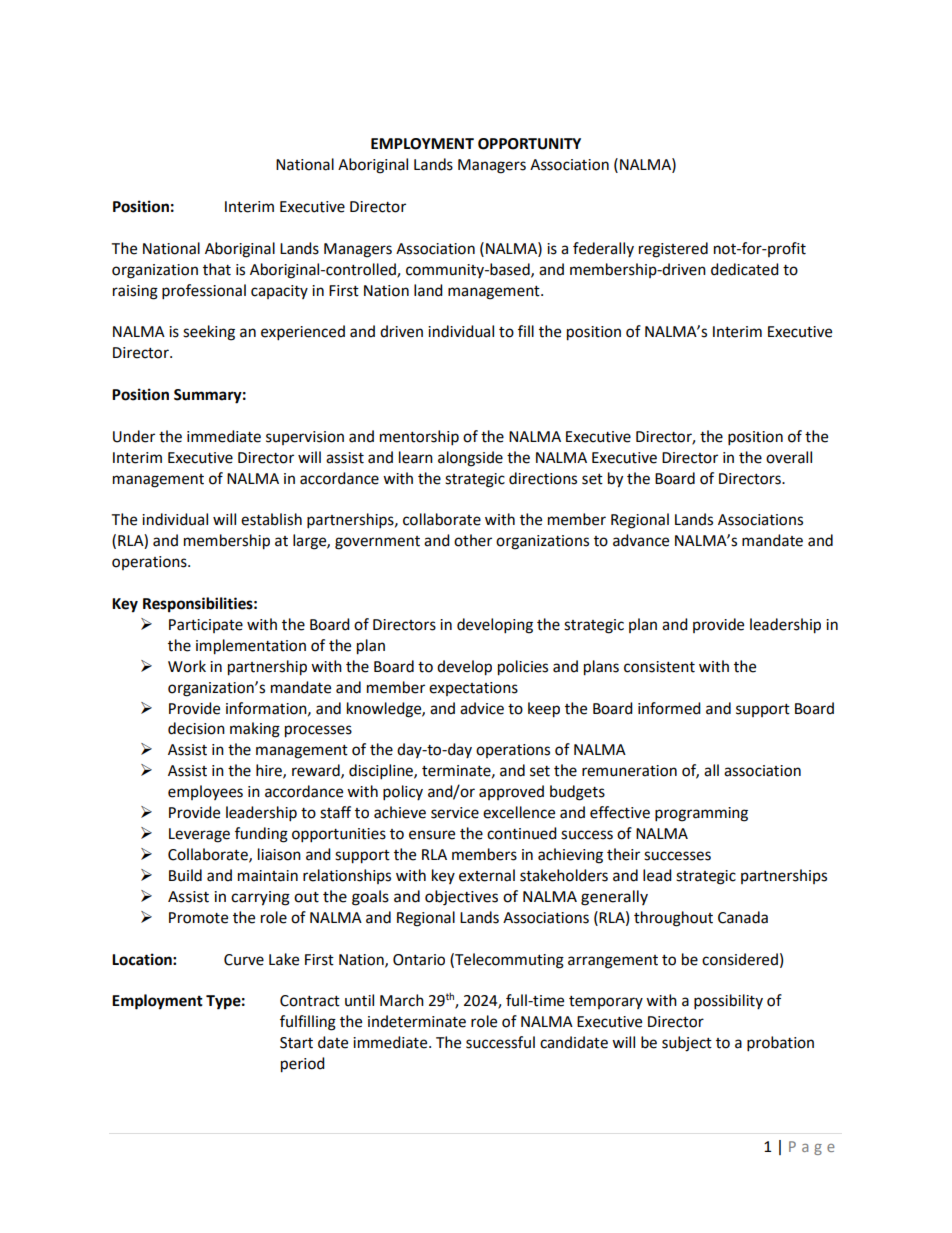 This image has height=1233, width=952. Describe the element at coordinates (482, 708) in the image. I see `advice` at that location.
